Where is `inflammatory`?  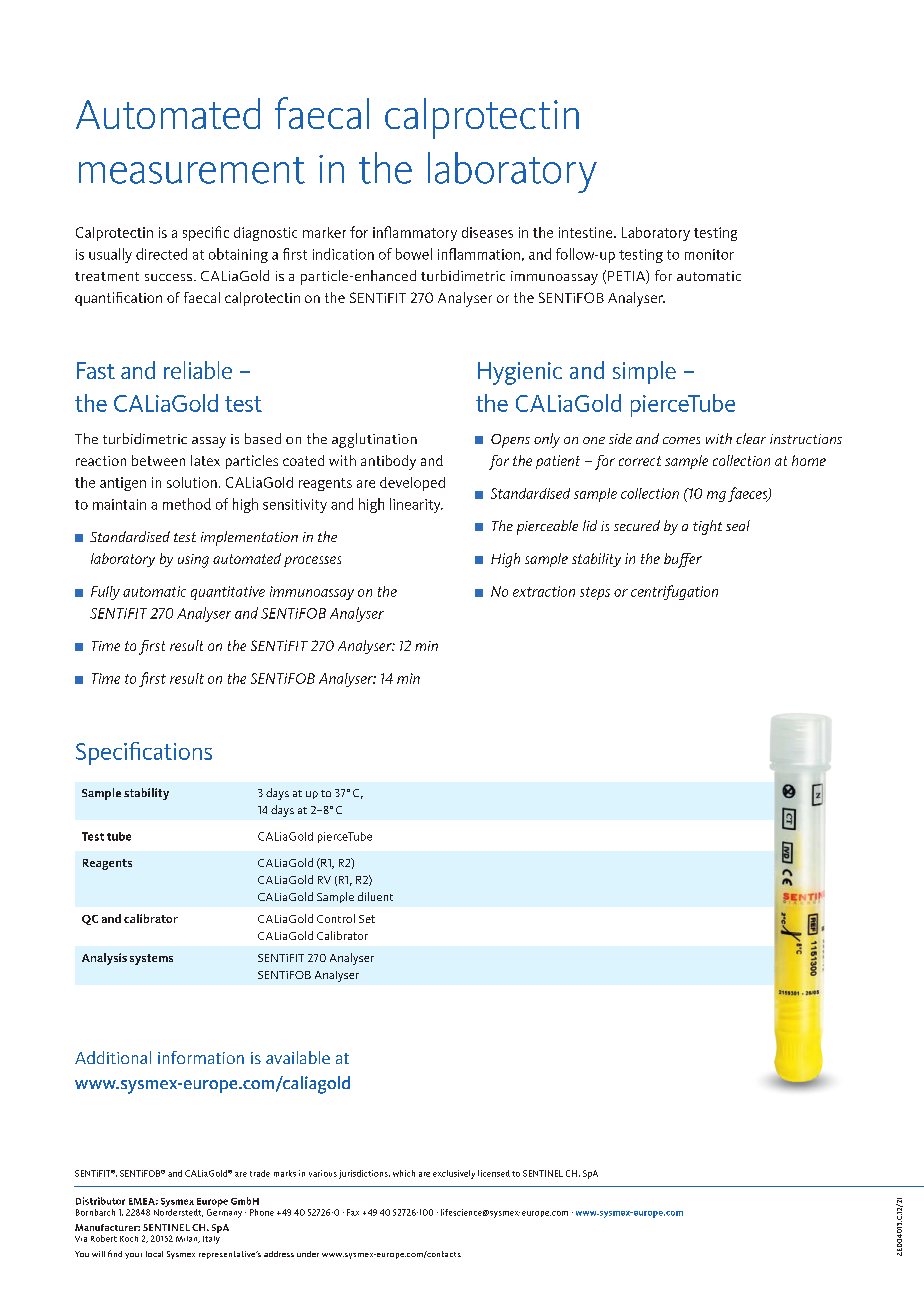
inflammatory is located at coordinates (415, 233).
